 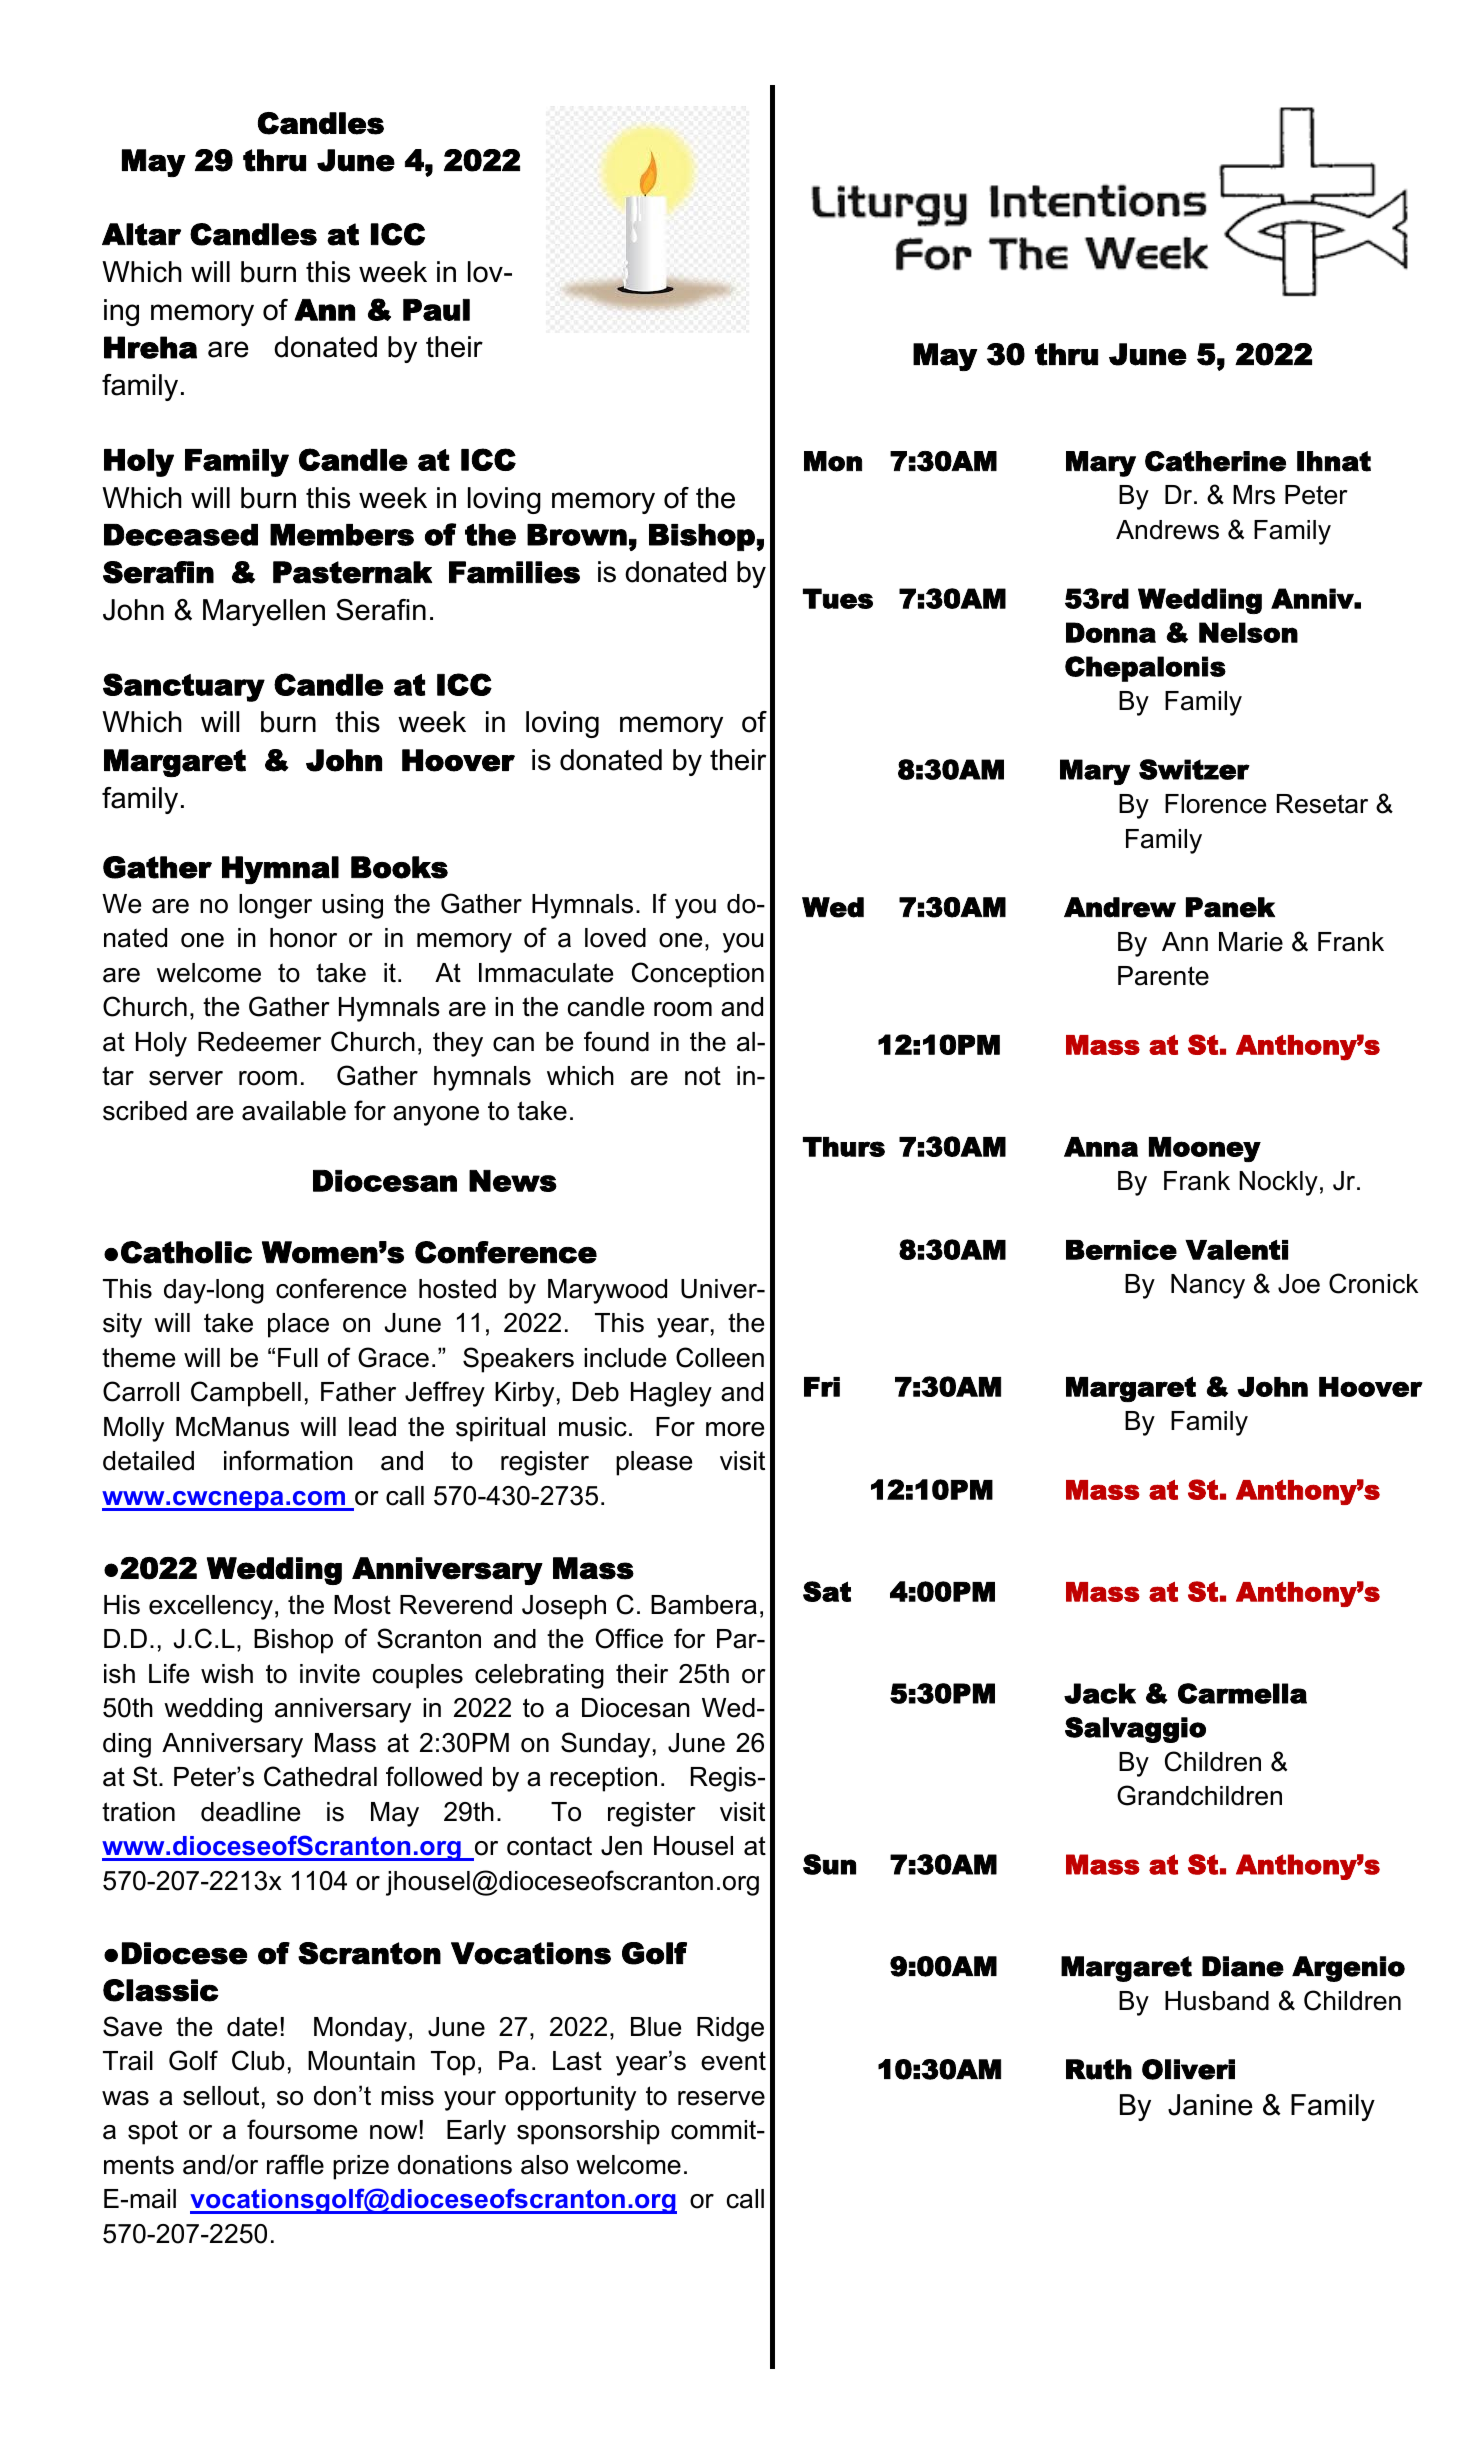 What do you see at coordinates (186, 1252) in the image?
I see `Catholic` at bounding box center [186, 1252].
